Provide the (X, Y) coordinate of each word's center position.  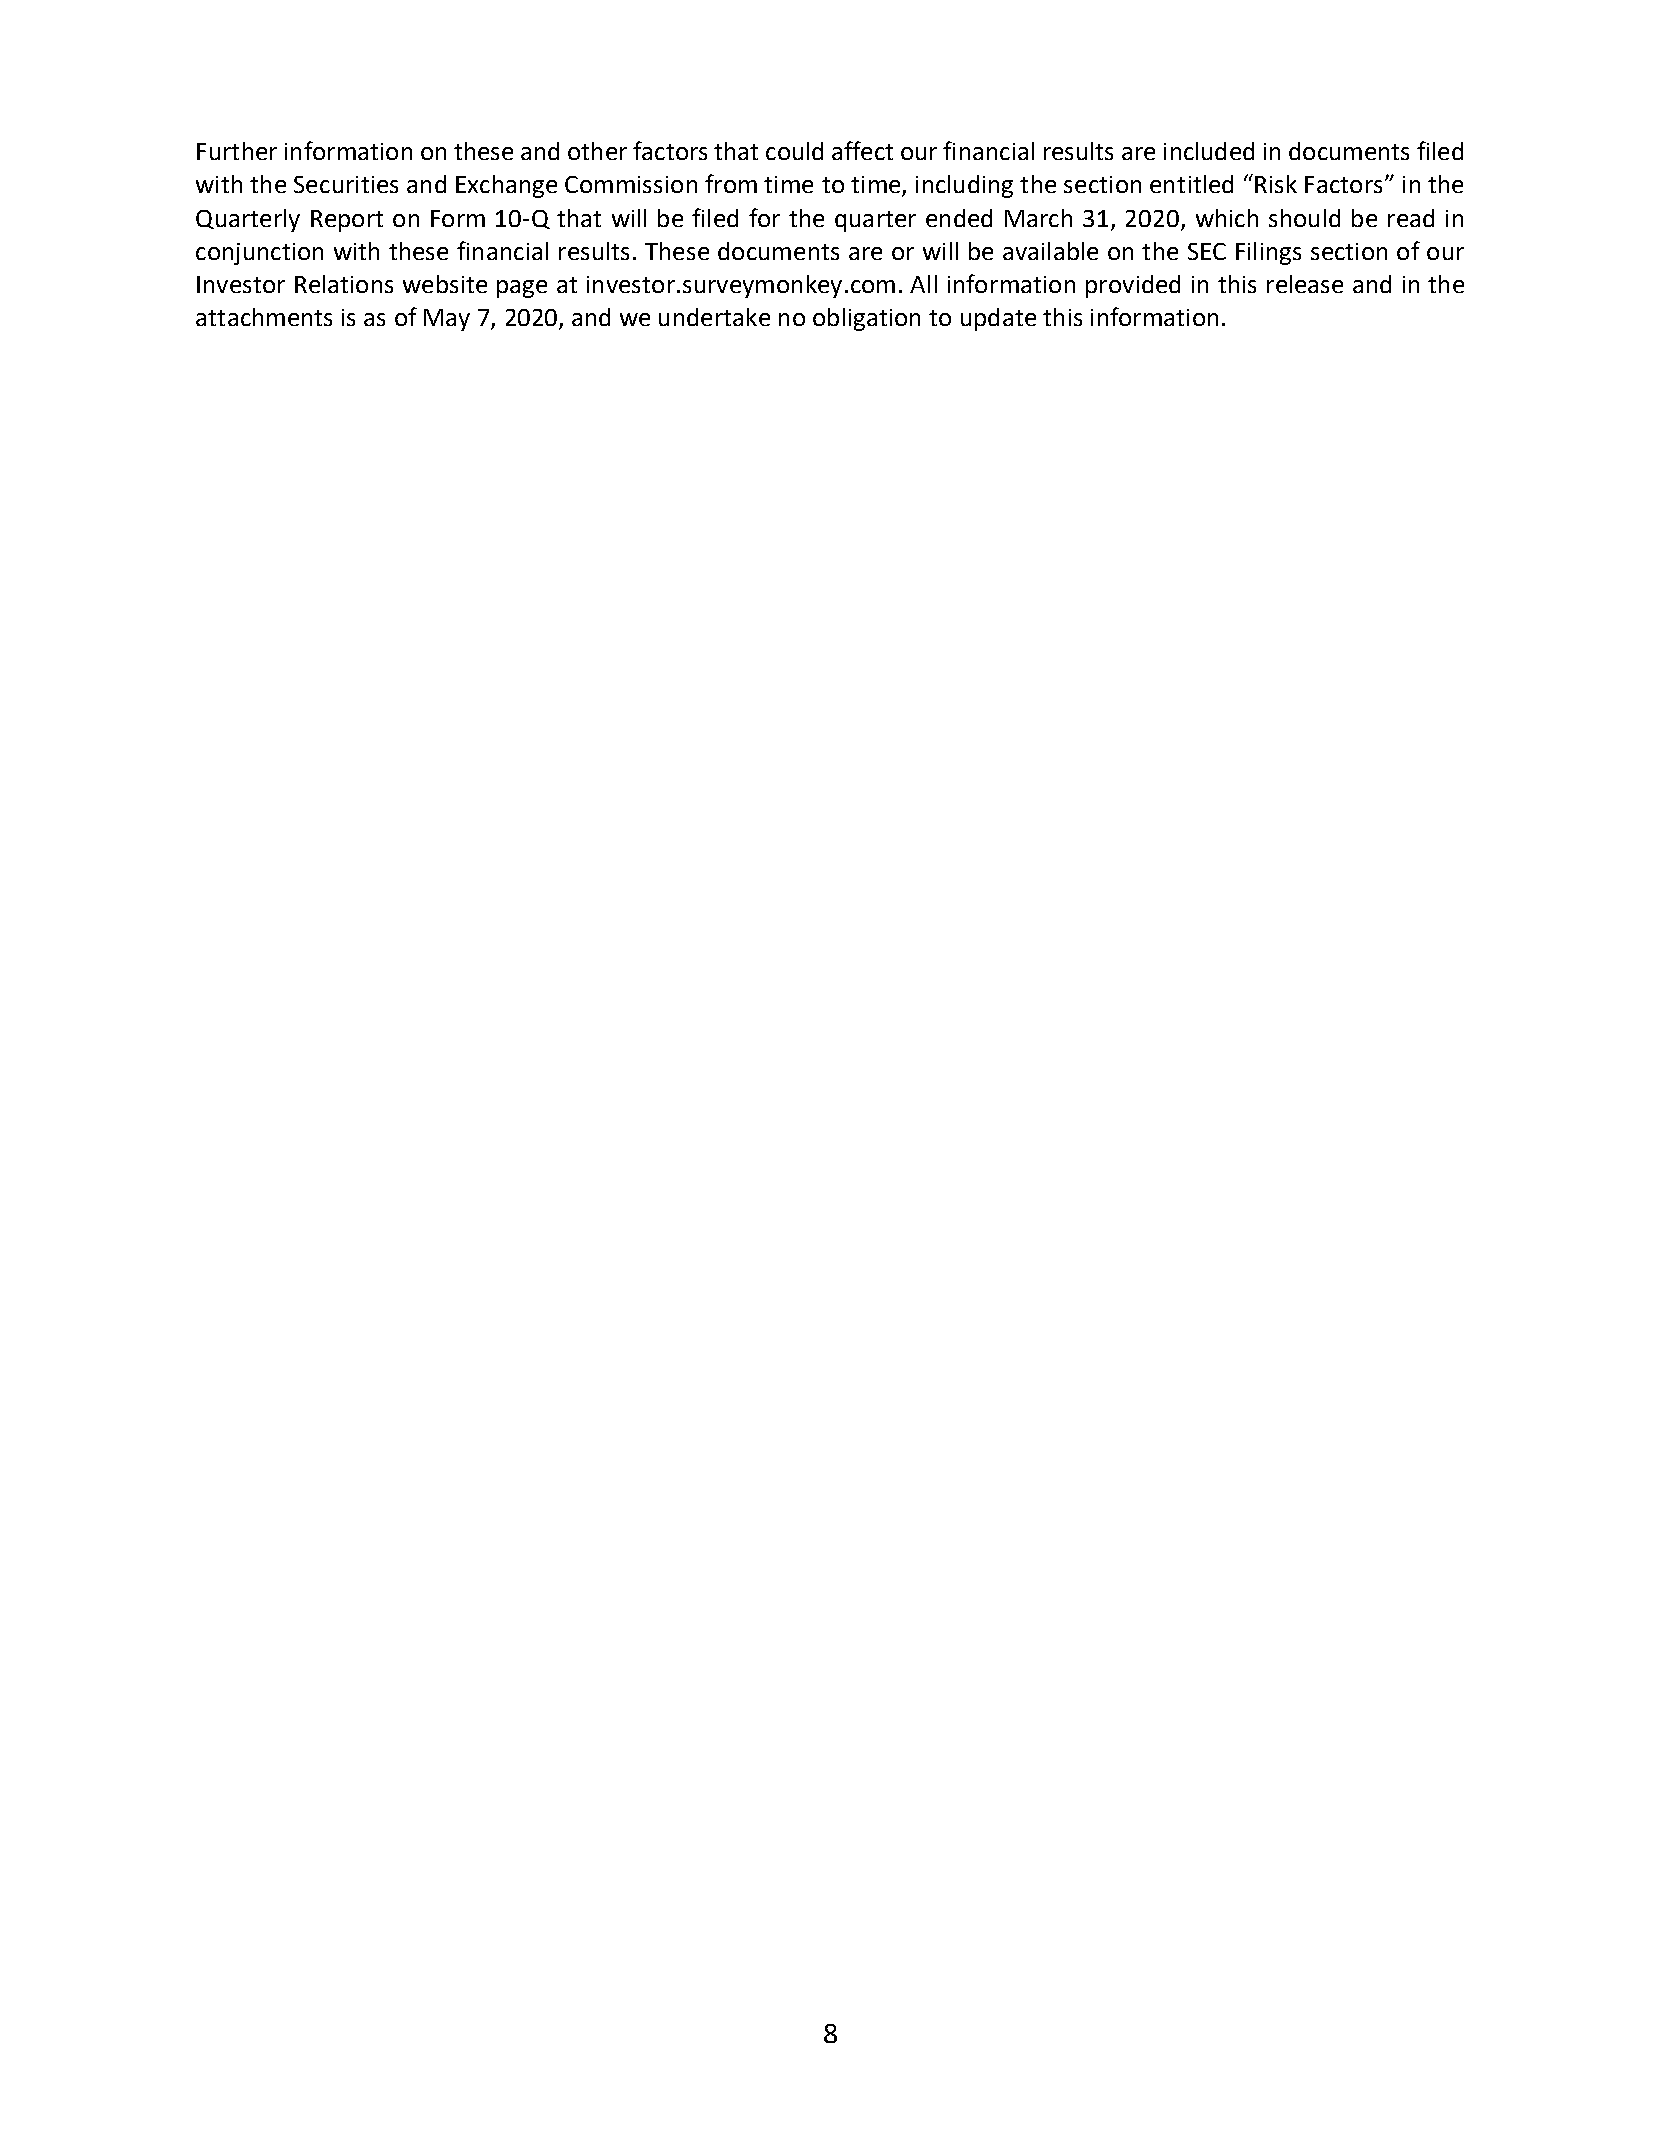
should (1304, 218)
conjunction (259, 254)
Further (237, 151)
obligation (866, 319)
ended (959, 218)
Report (347, 221)
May (447, 320)
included (1209, 151)
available (1050, 251)
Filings (1268, 253)
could (794, 151)
